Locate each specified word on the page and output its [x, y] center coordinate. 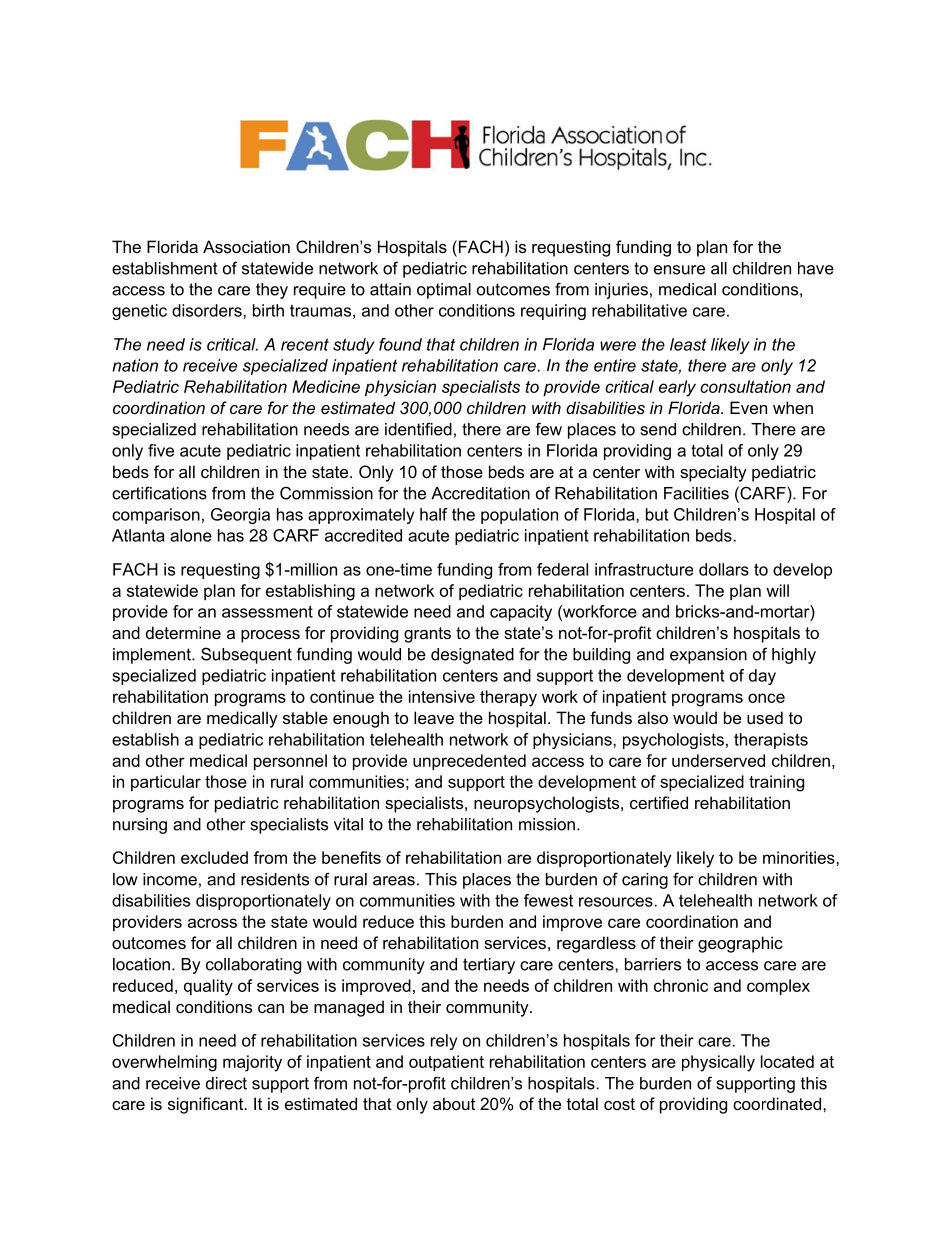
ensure [679, 270]
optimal [444, 291]
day [762, 677]
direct [226, 1083]
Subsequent [246, 655]
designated [472, 656]
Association [246, 246]
